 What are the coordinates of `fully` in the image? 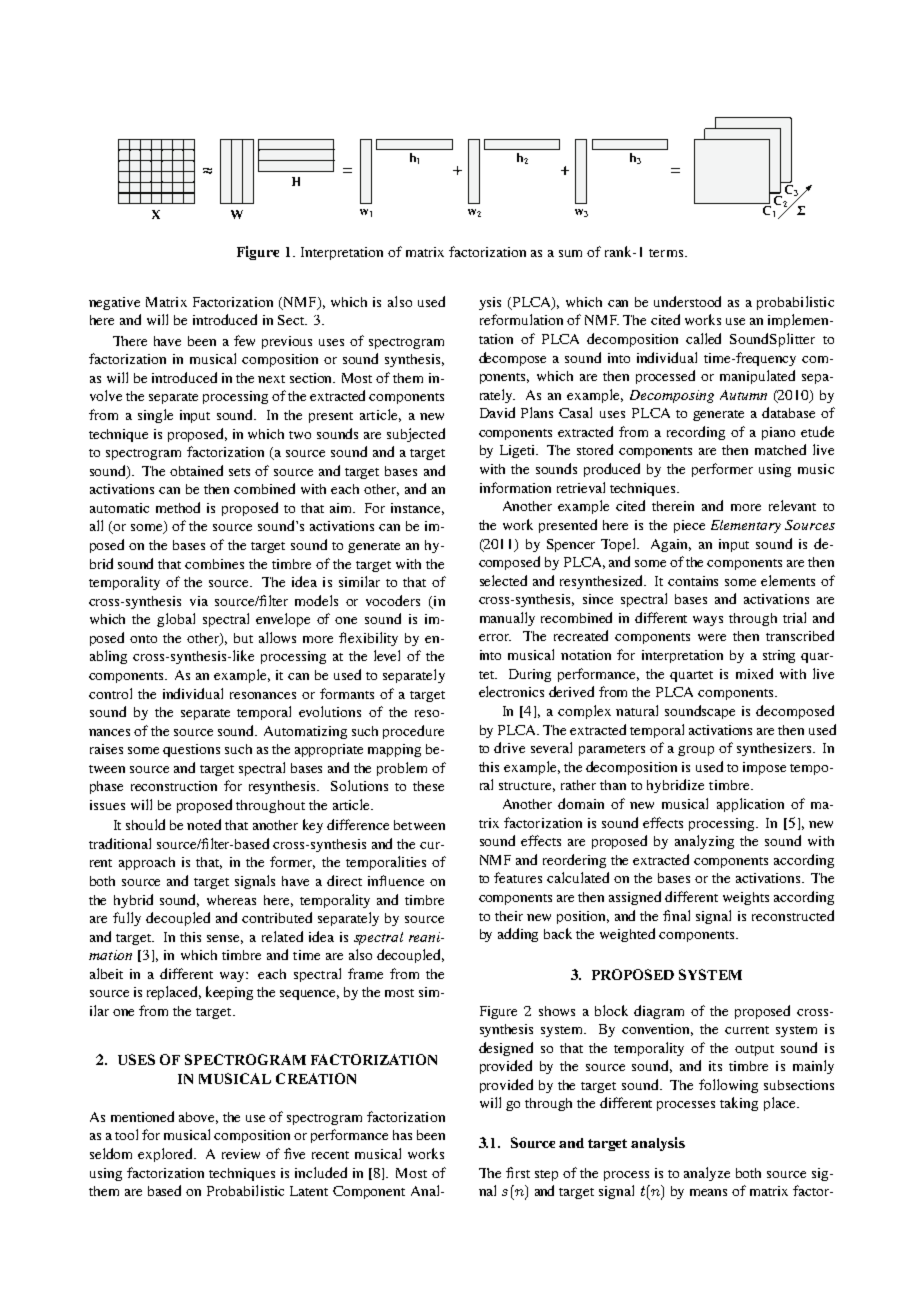 It's located at (127, 919).
